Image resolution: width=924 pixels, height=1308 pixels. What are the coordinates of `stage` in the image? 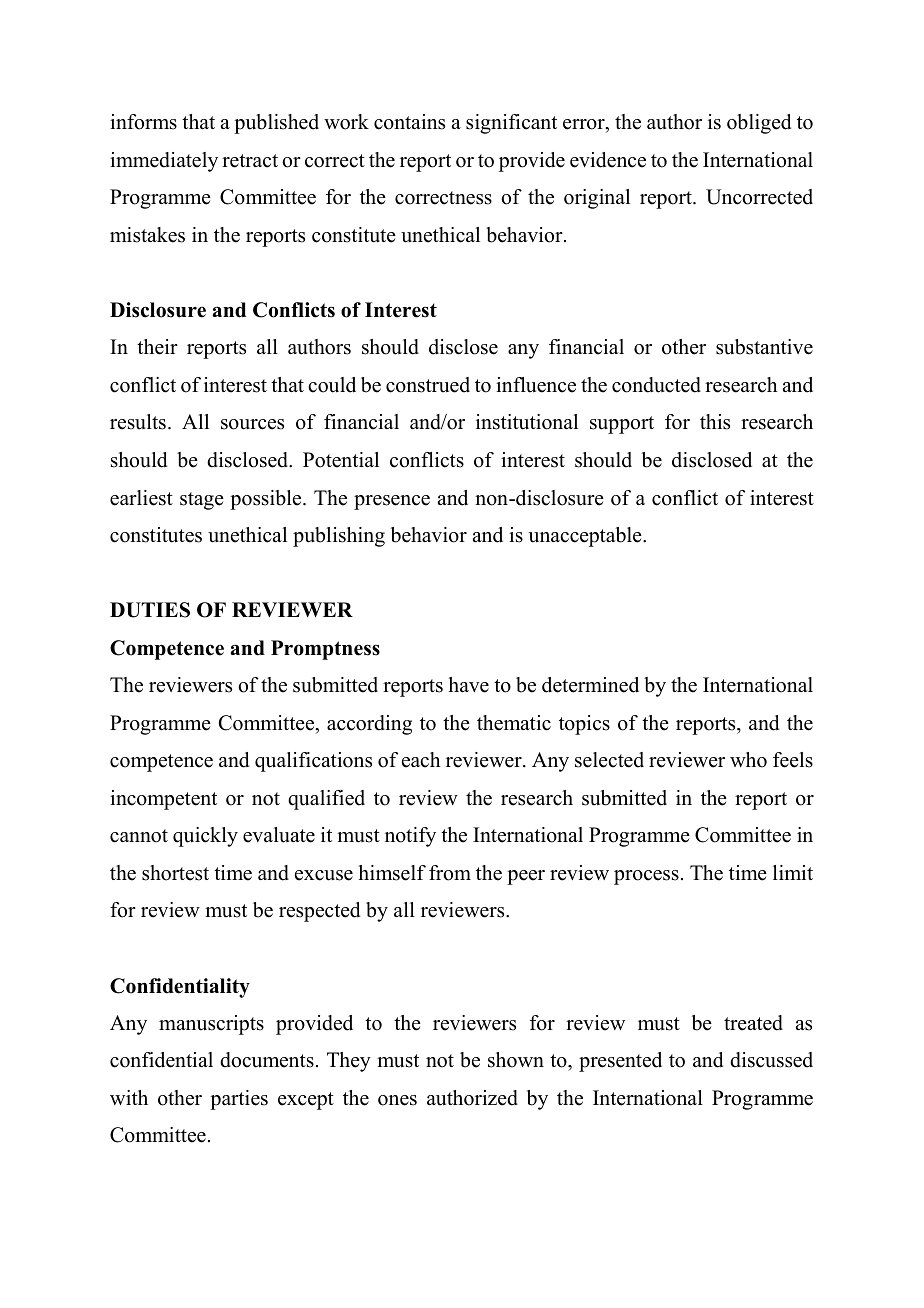 It's located at (202, 501).
